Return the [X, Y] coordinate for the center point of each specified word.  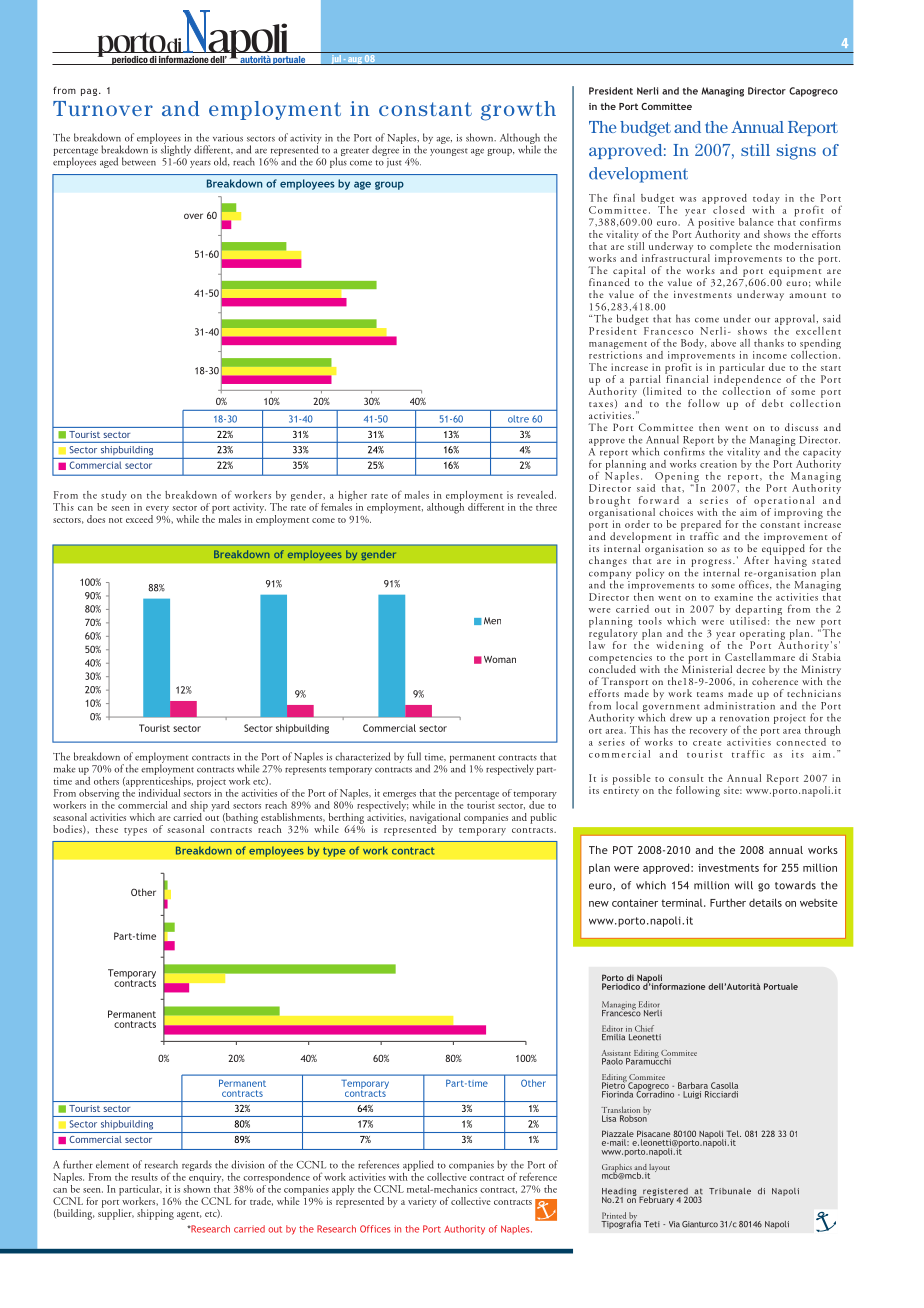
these [106, 829]
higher [352, 497]
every [157, 511]
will [744, 885]
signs [796, 152]
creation [718, 464]
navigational [435, 819]
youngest [449, 152]
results [145, 1177]
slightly [176, 151]
